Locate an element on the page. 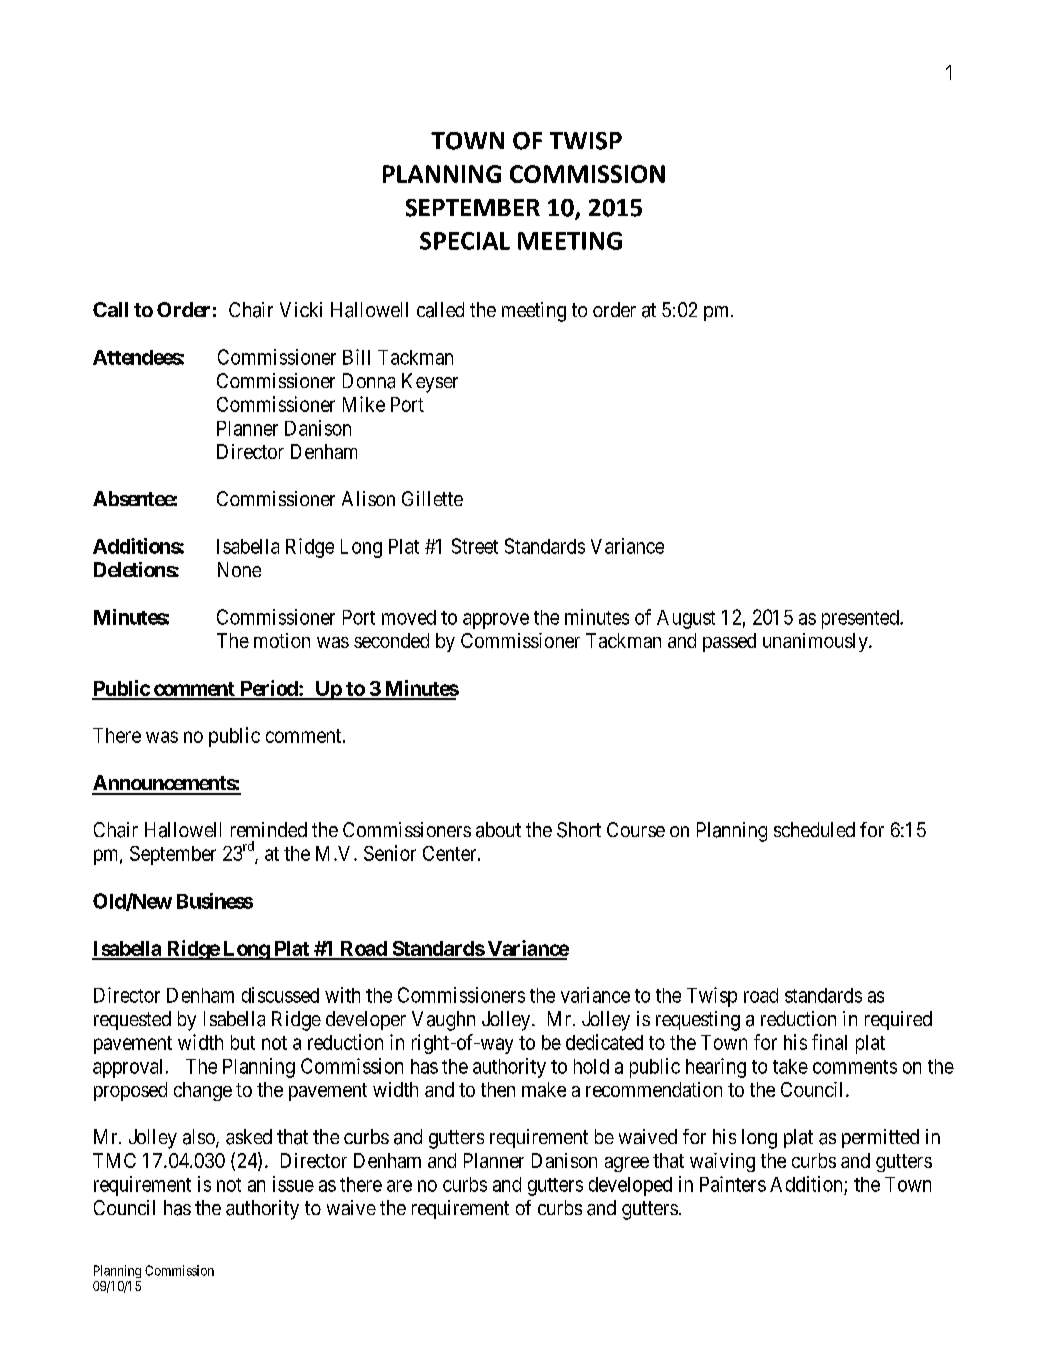 Image resolution: width=1048 pixels, height=1356 pixels. SPECIAL is located at coordinates (465, 241).
